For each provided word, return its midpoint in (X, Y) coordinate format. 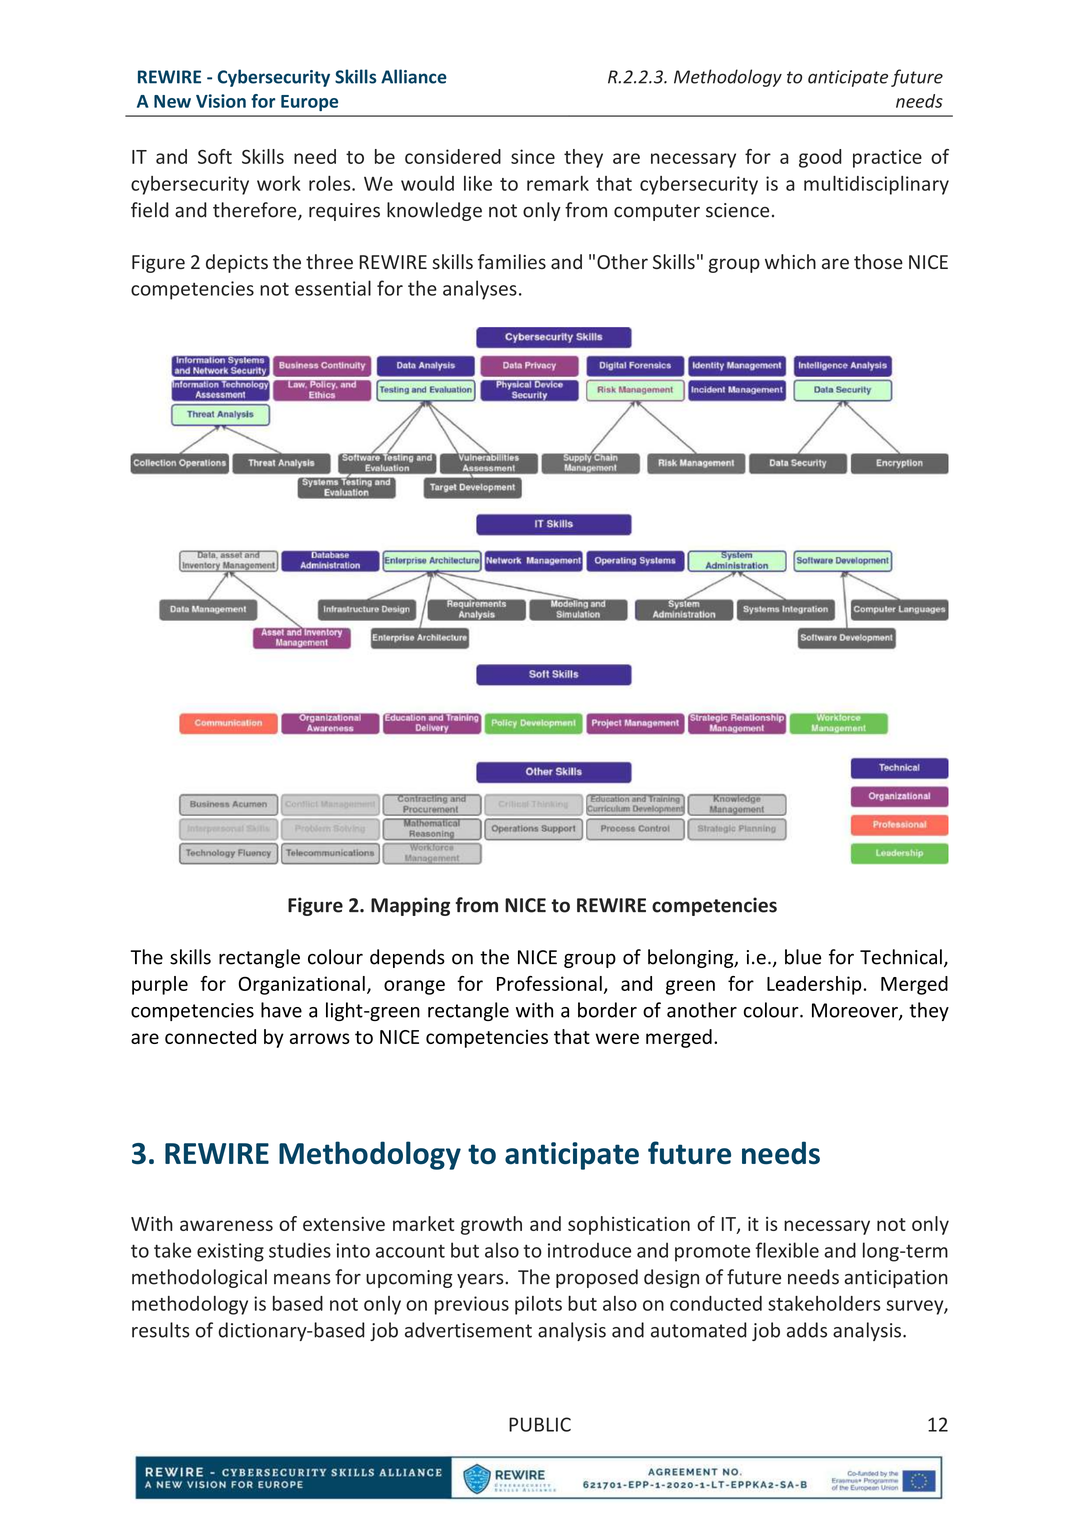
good (820, 158)
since (533, 156)
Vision (221, 101)
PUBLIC (540, 1424)
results (161, 1330)
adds (807, 1330)
